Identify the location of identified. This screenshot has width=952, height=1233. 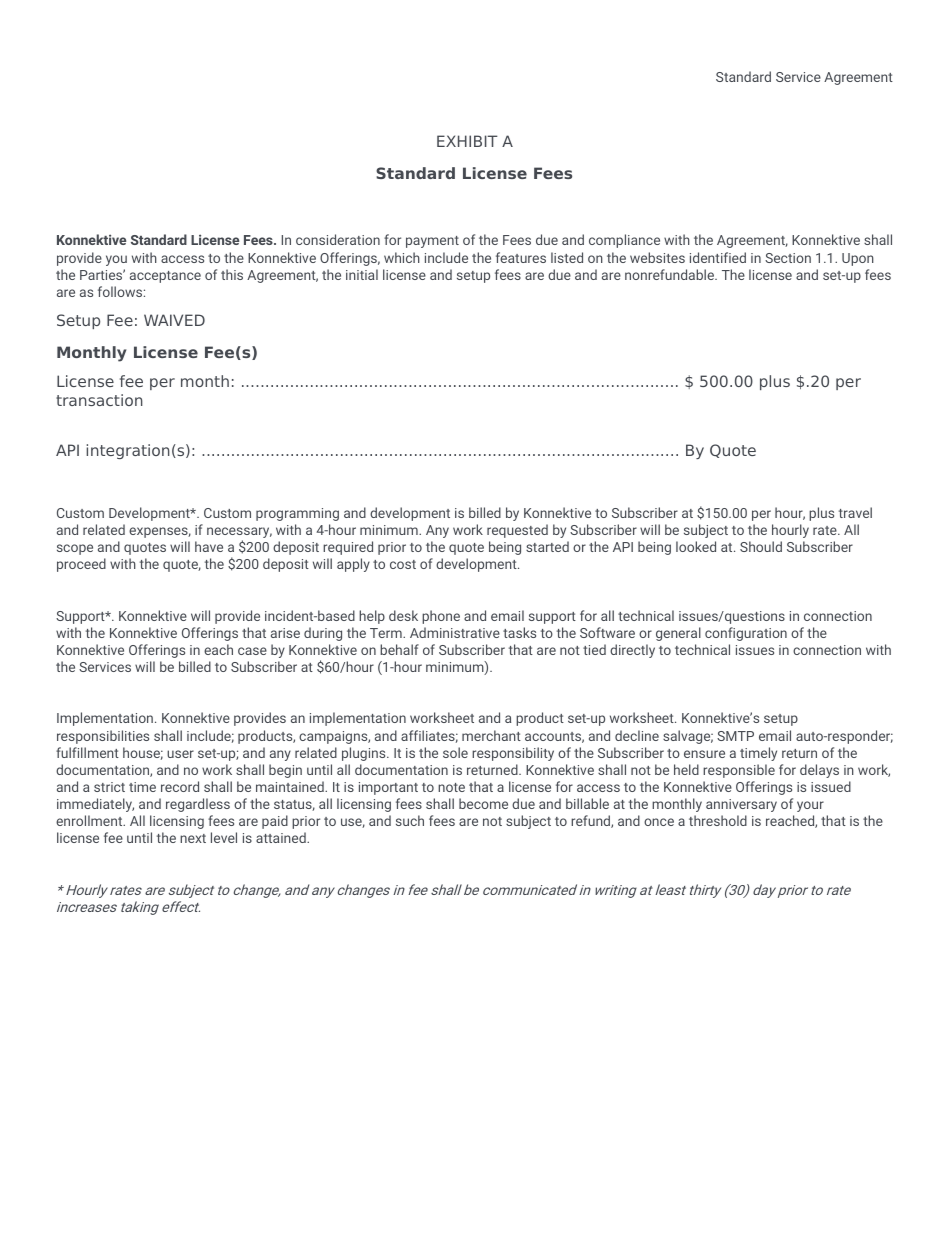
(718, 257).
